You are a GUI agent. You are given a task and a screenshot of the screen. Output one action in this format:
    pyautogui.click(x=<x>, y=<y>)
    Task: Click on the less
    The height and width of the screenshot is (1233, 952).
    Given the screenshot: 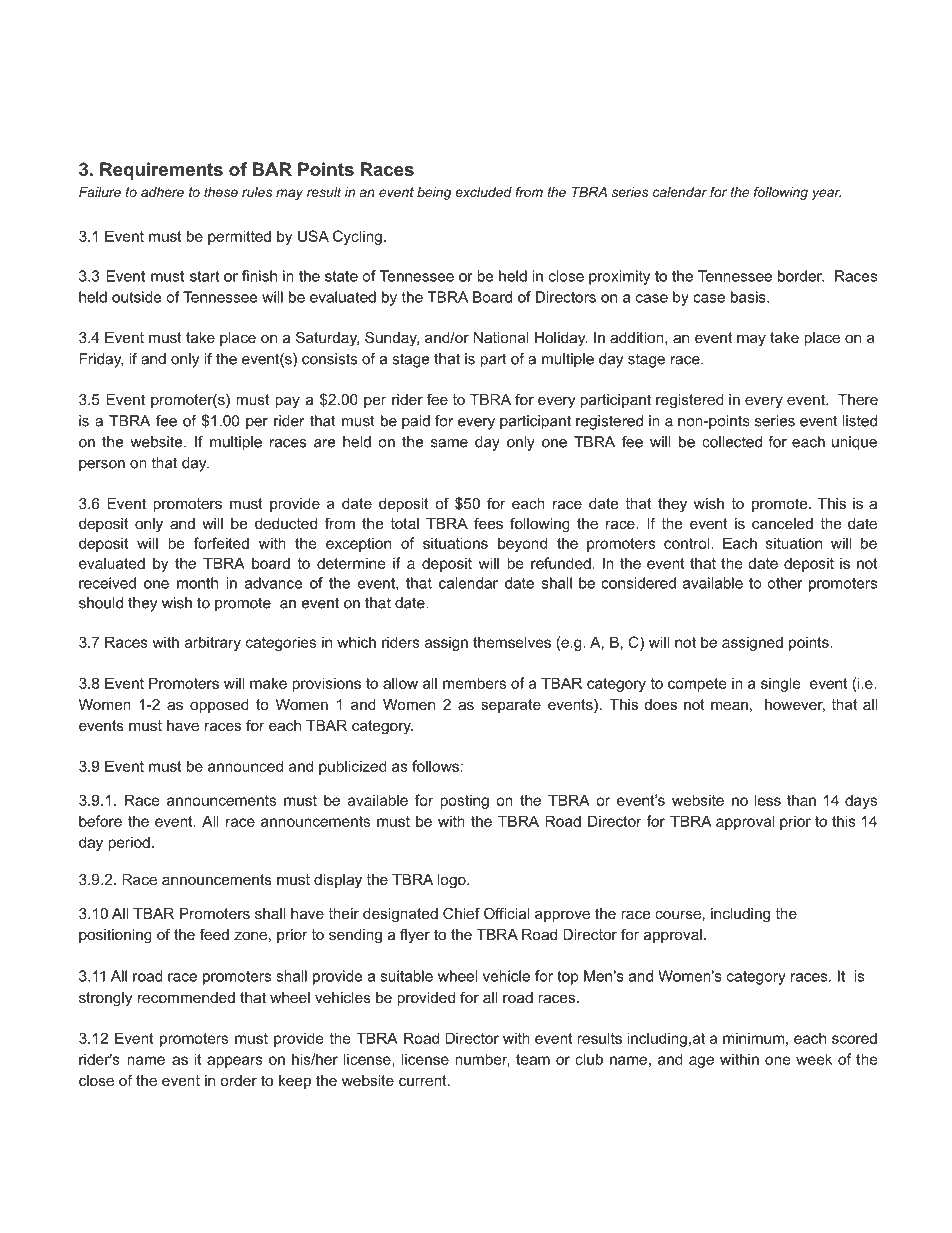 What is the action you would take?
    pyautogui.click(x=767, y=800)
